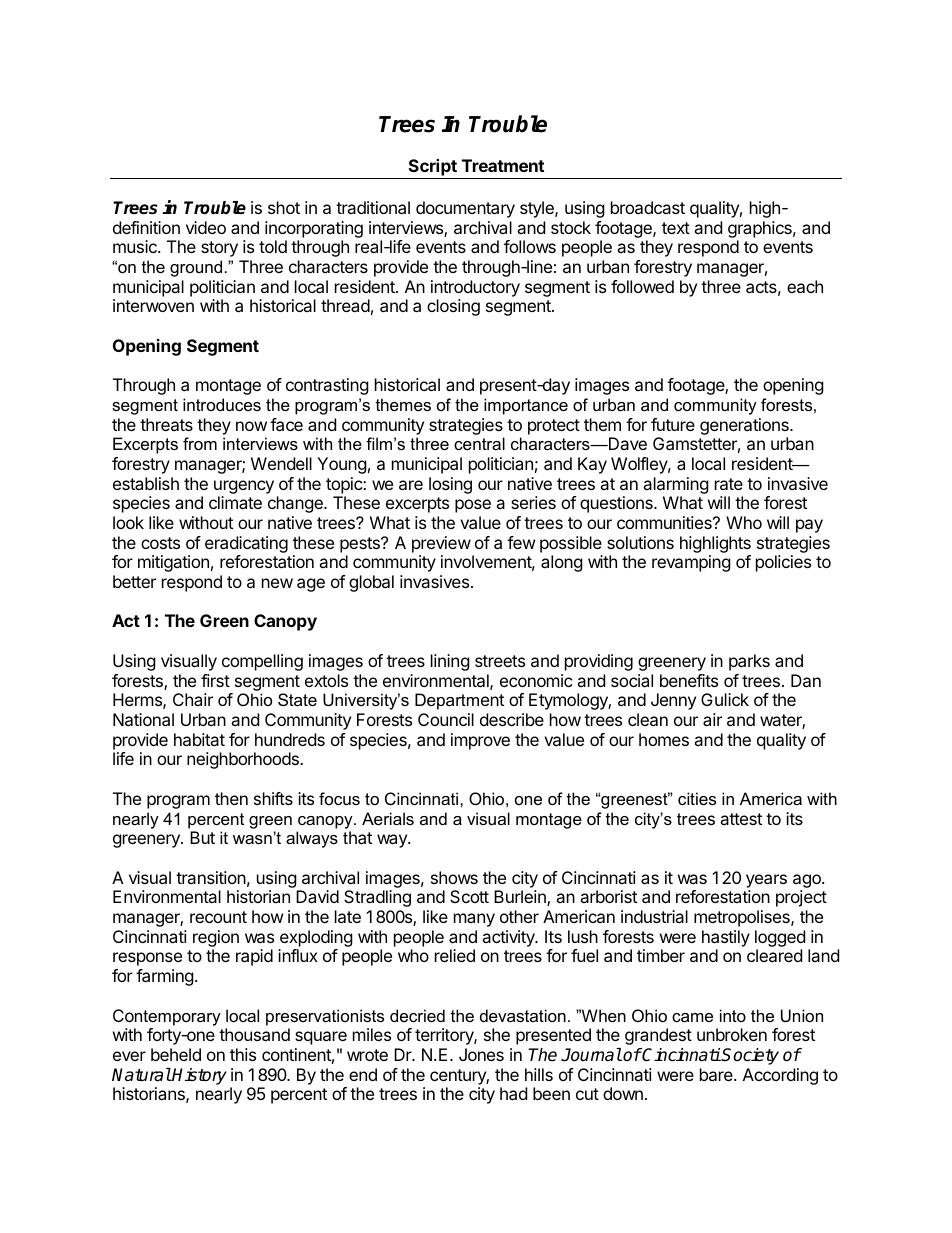 This image has width=952, height=1233. Describe the element at coordinates (441, 544) in the image. I see `preview` at that location.
